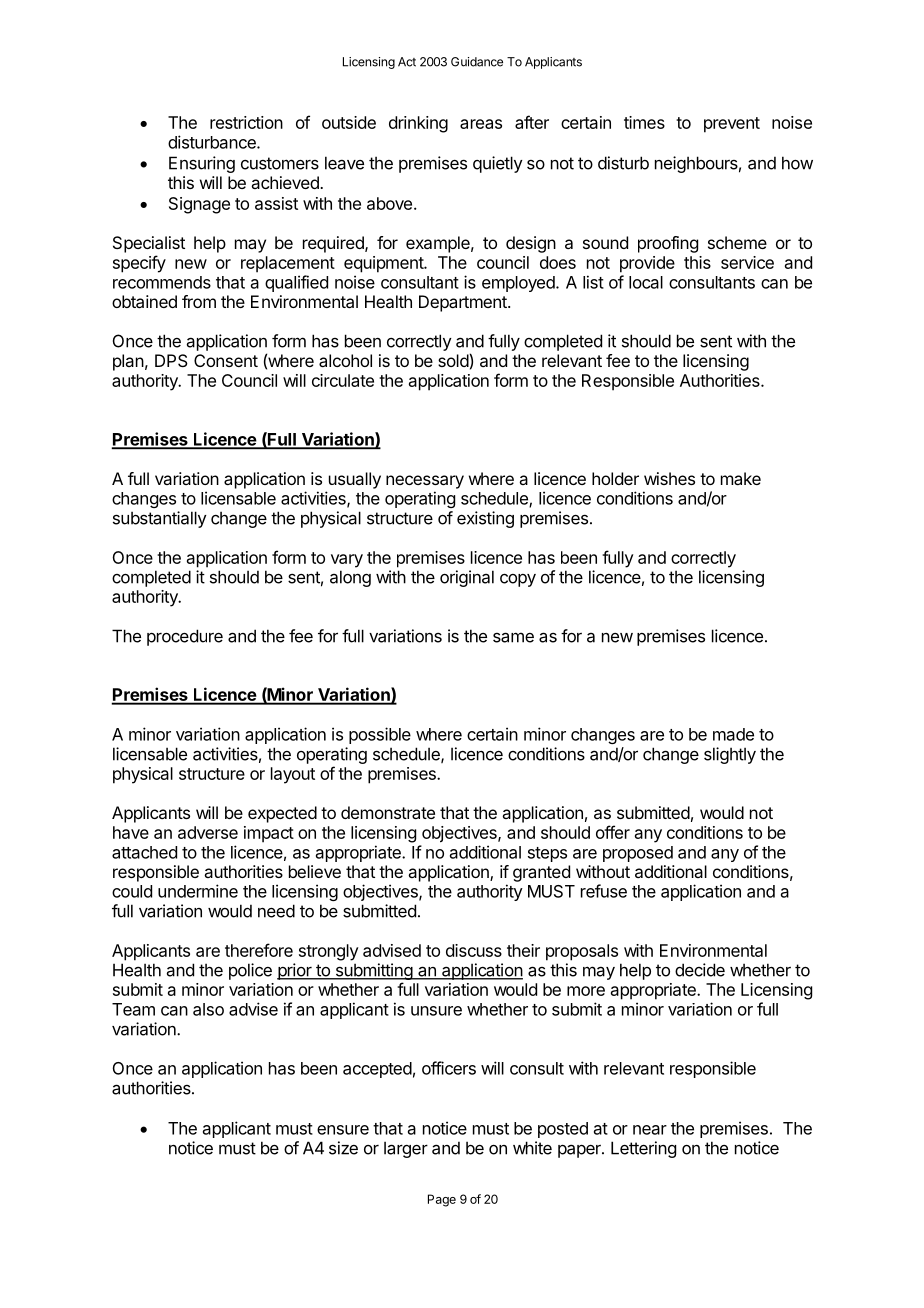 The height and width of the screenshot is (1308, 924). Describe the element at coordinates (160, 519) in the screenshot. I see `substantially` at that location.
